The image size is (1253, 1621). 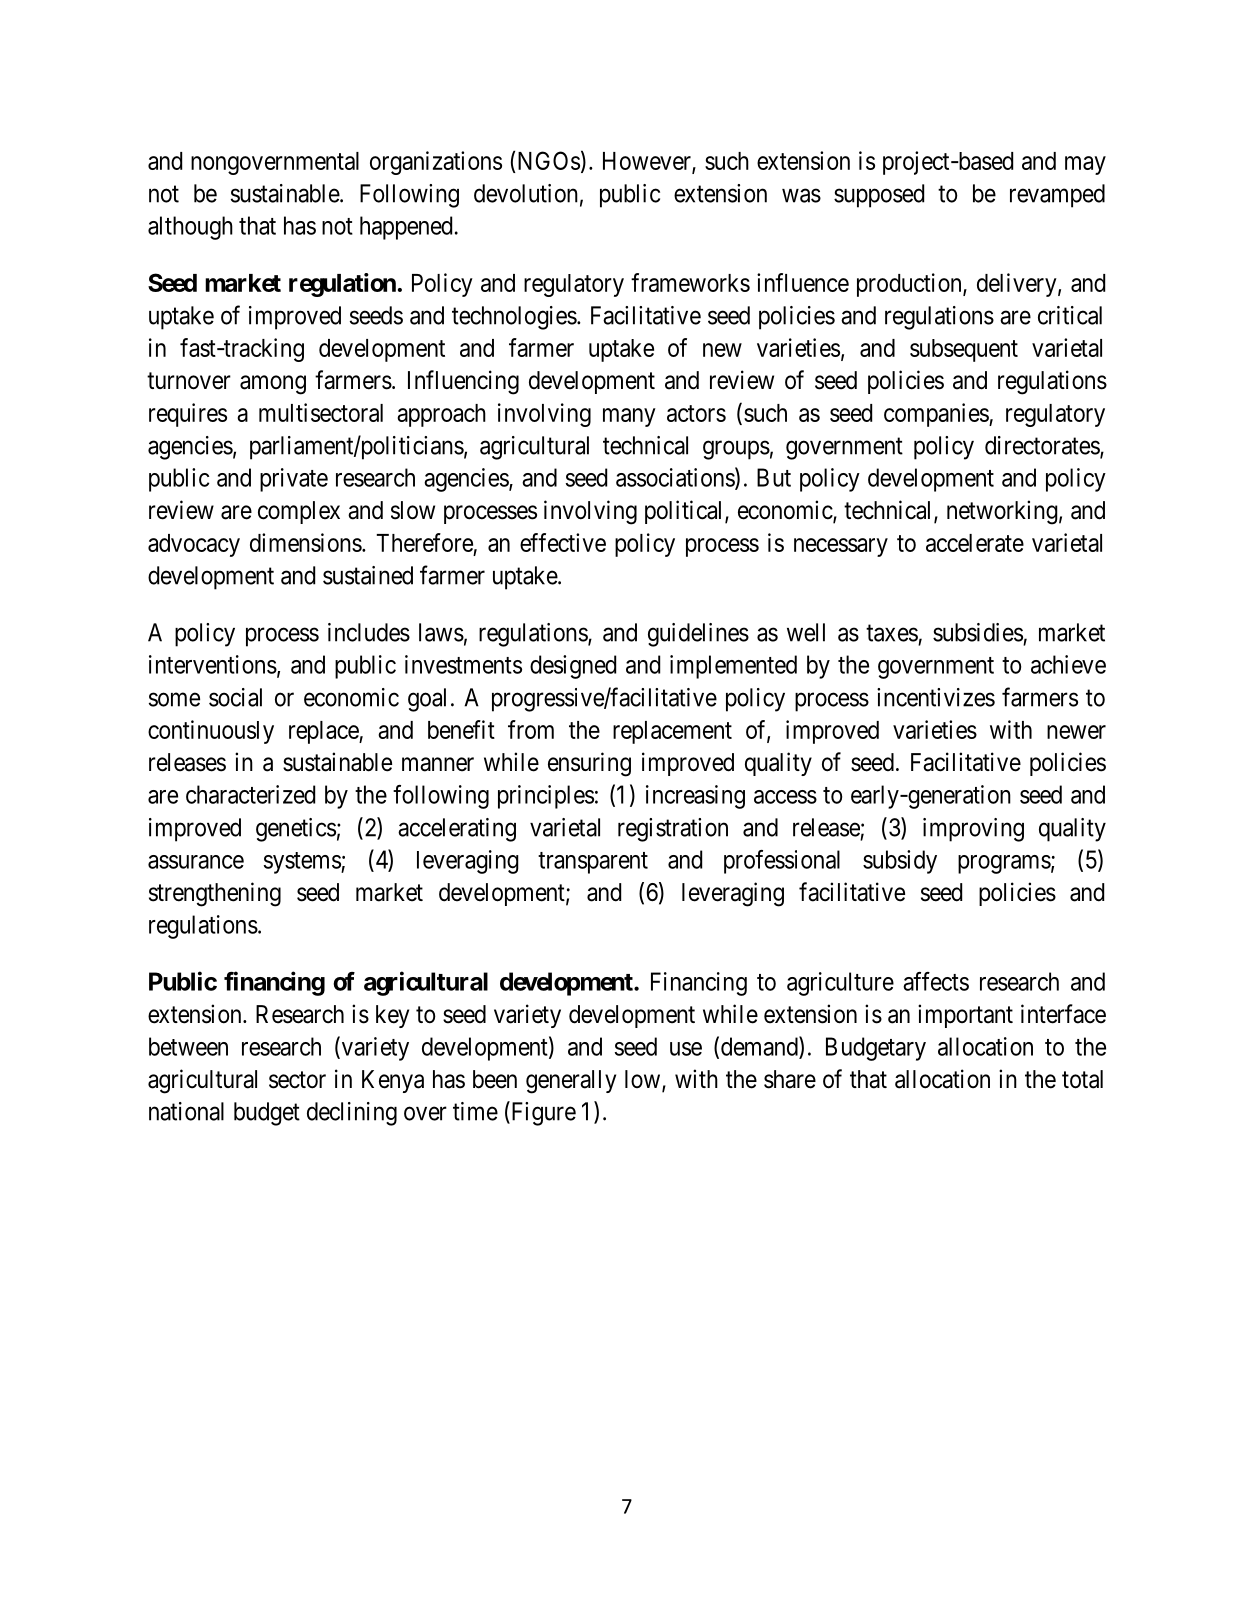 I want to click on transparent, so click(x=593, y=863).
